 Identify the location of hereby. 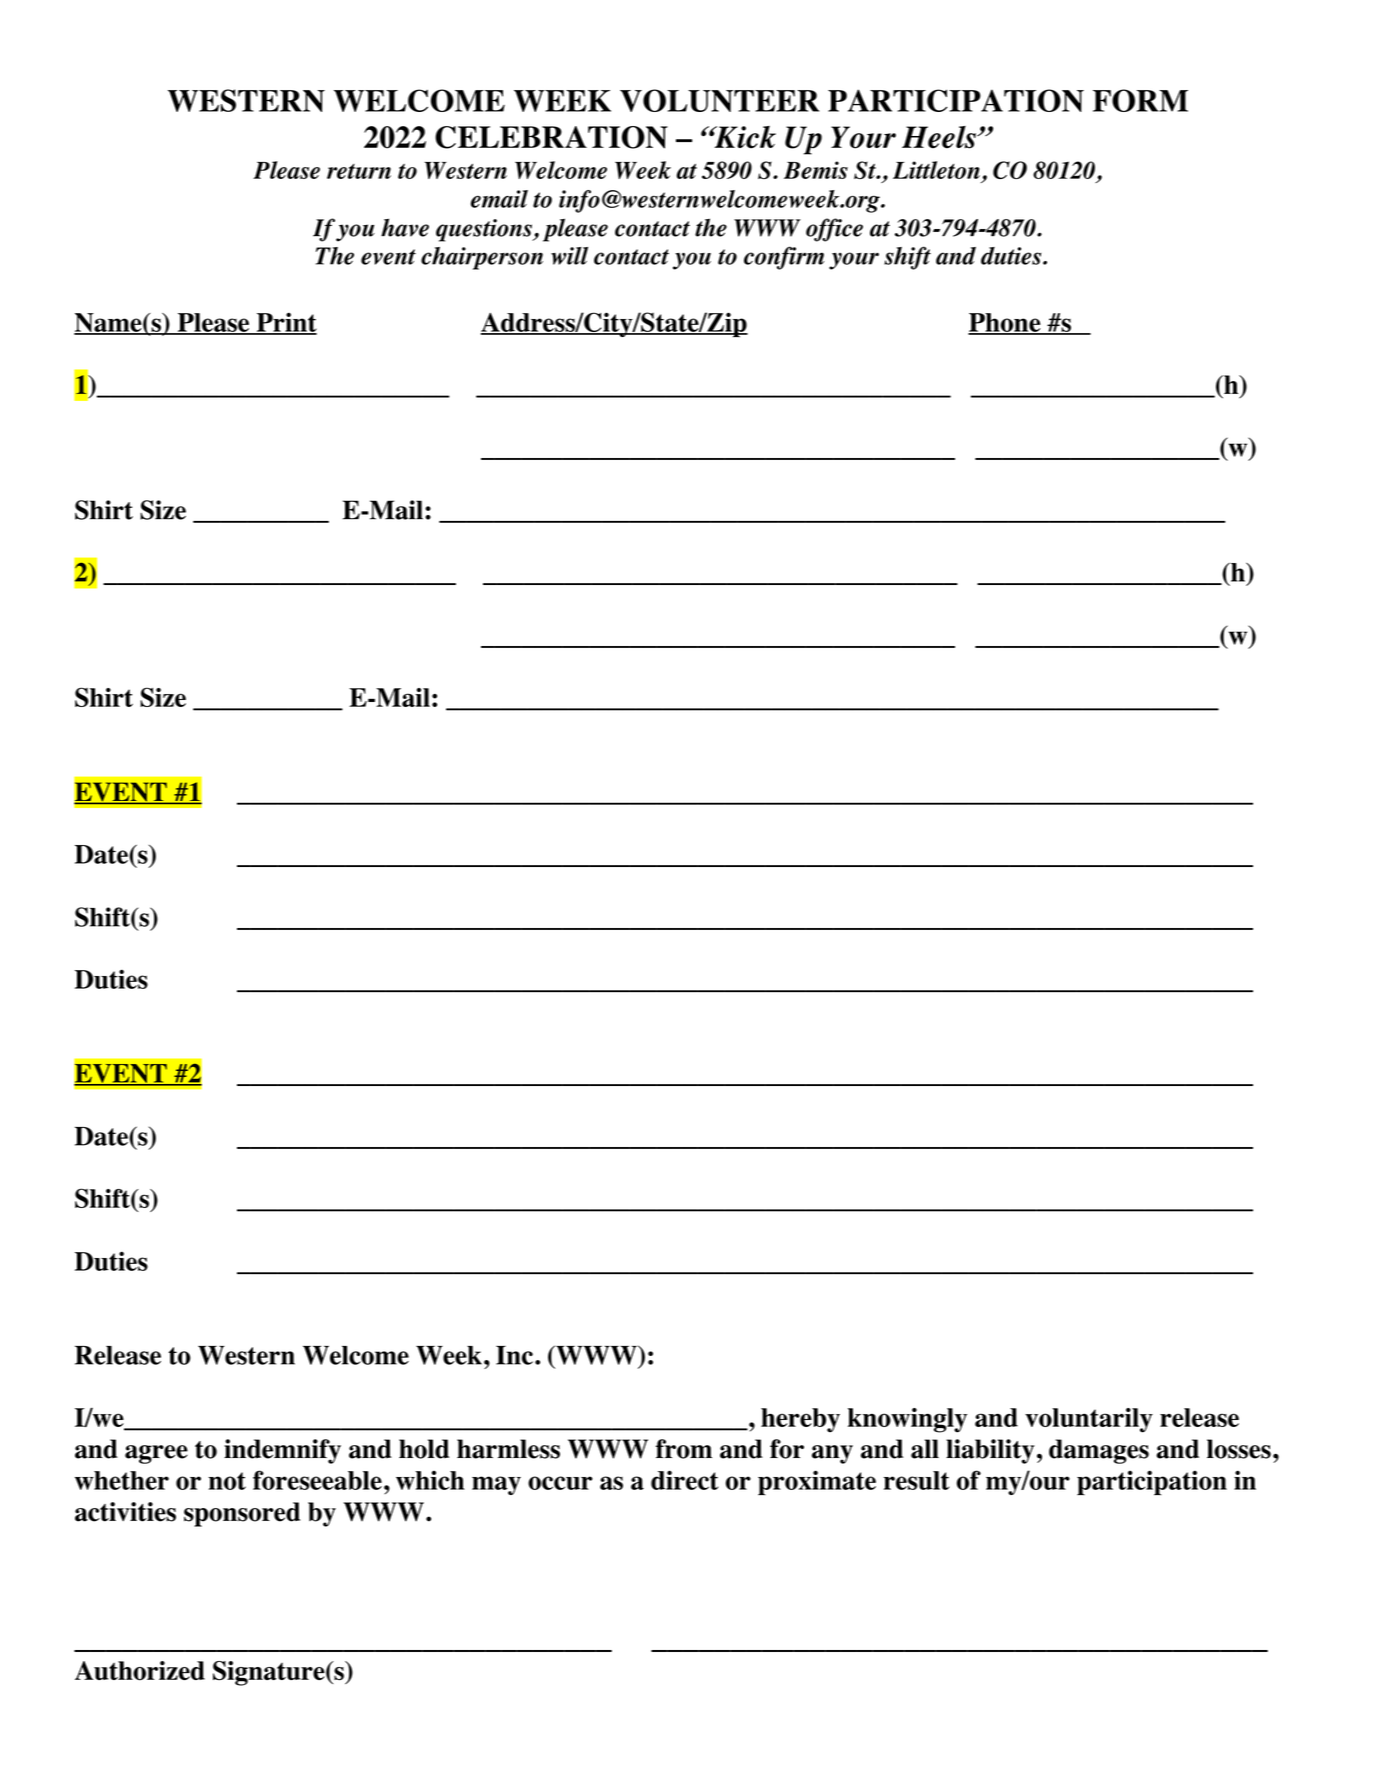
(800, 1420).
